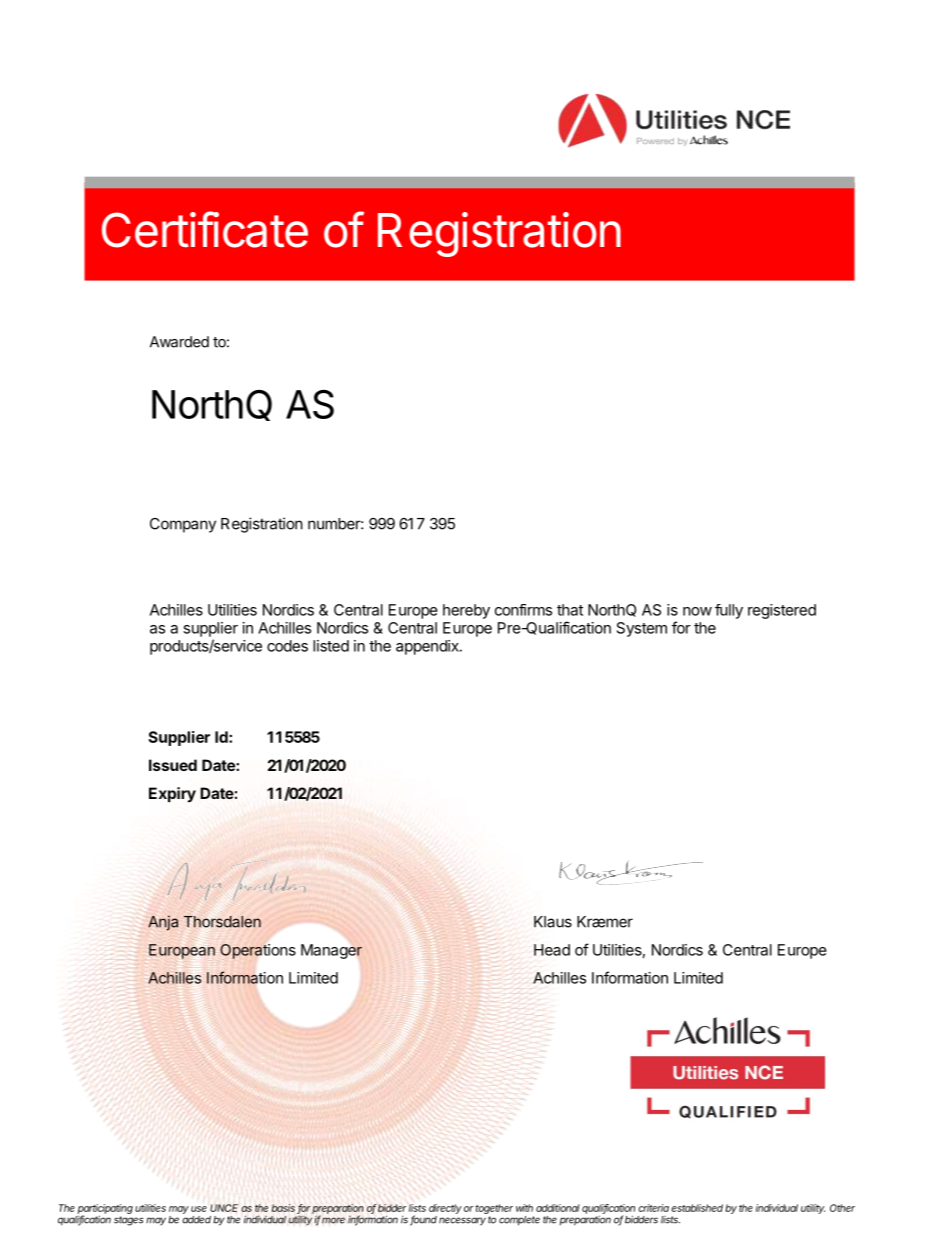 The width and height of the screenshot is (952, 1233). What do you see at coordinates (466, 611) in the screenshot?
I see `hereby` at bounding box center [466, 611].
